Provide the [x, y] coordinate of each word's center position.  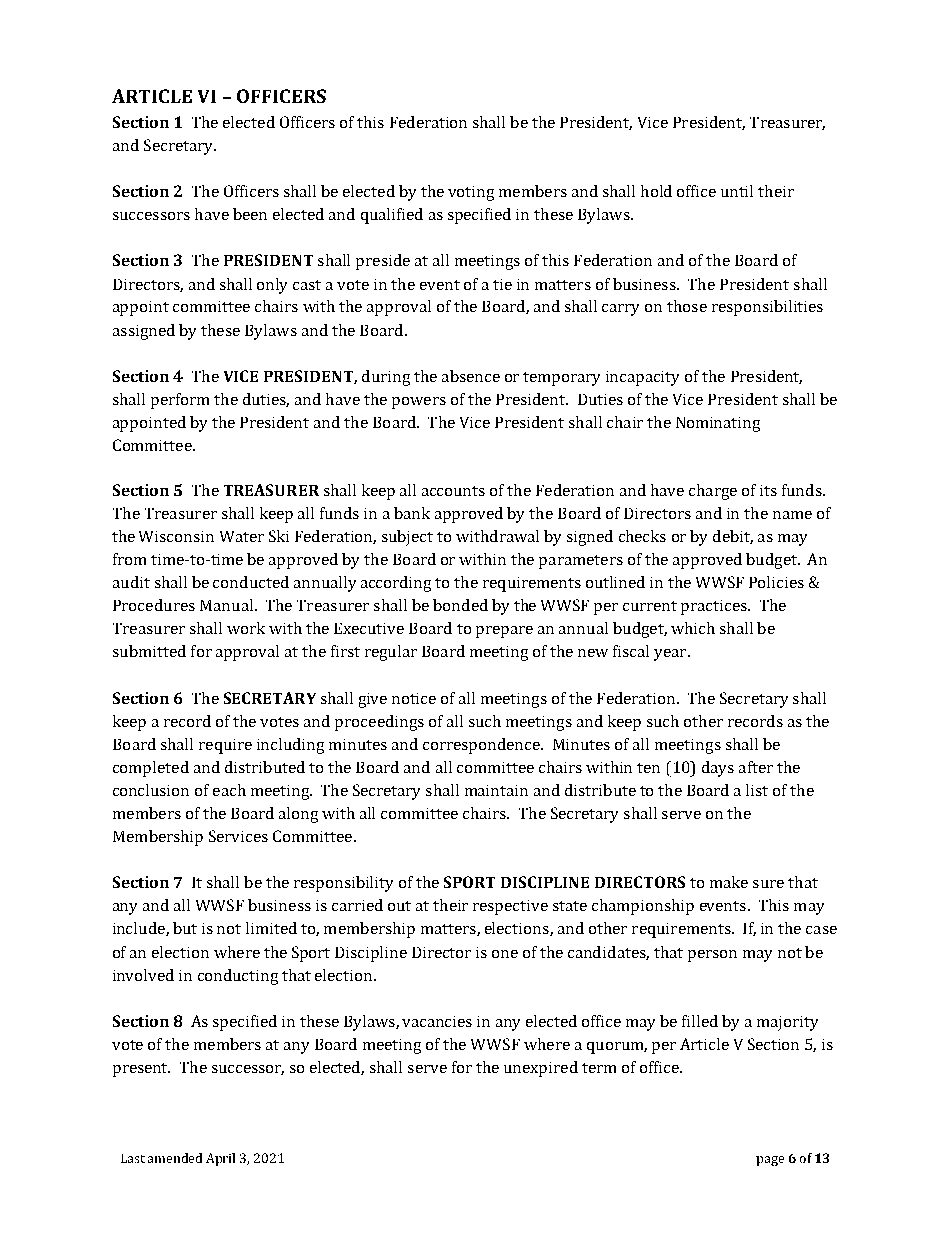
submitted [149, 651]
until [737, 191]
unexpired [541, 1069]
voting [471, 193]
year [671, 655]
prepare [504, 632]
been [250, 214]
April [220, 1159]
